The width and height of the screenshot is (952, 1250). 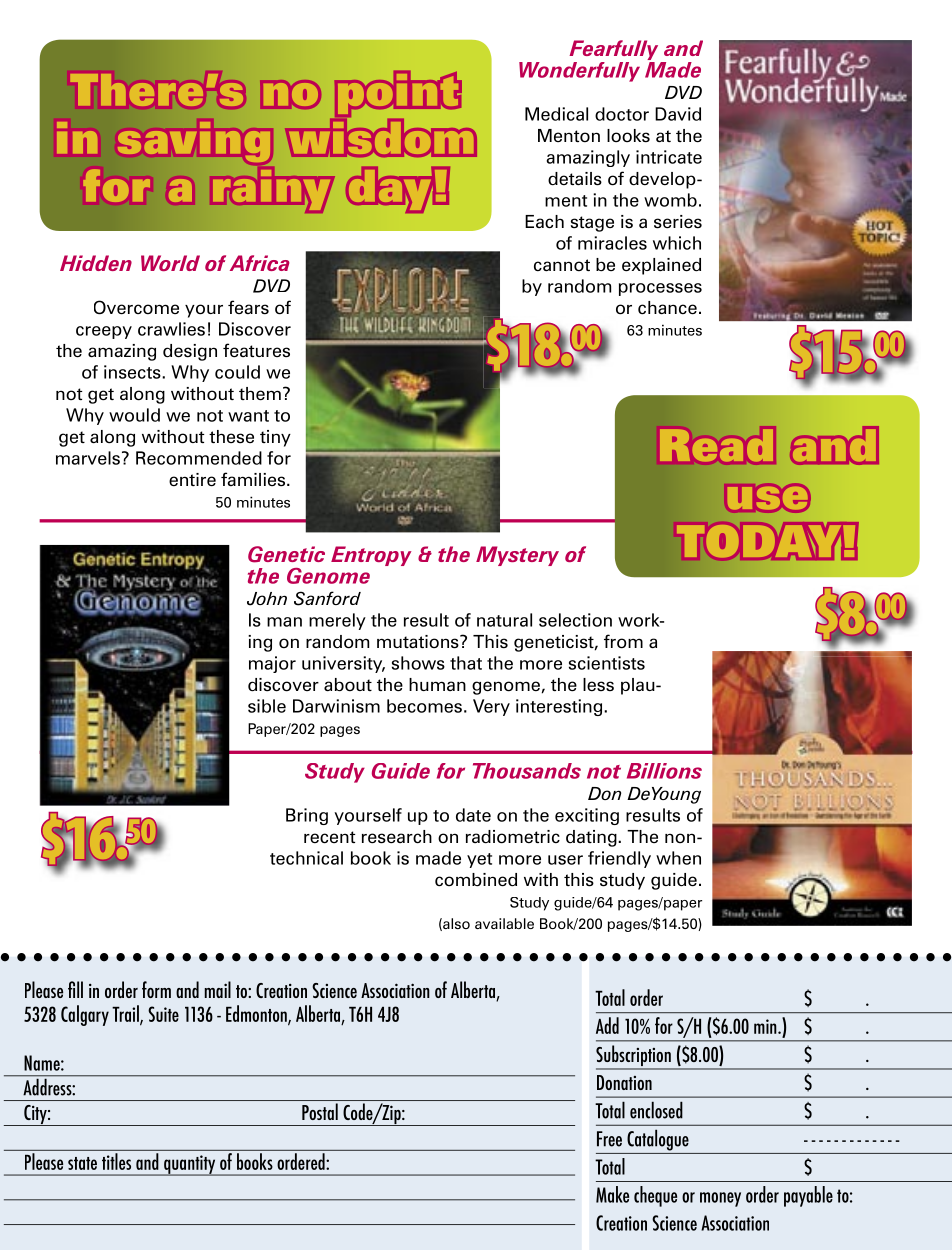 I want to click on Postal, so click(x=320, y=1111).
